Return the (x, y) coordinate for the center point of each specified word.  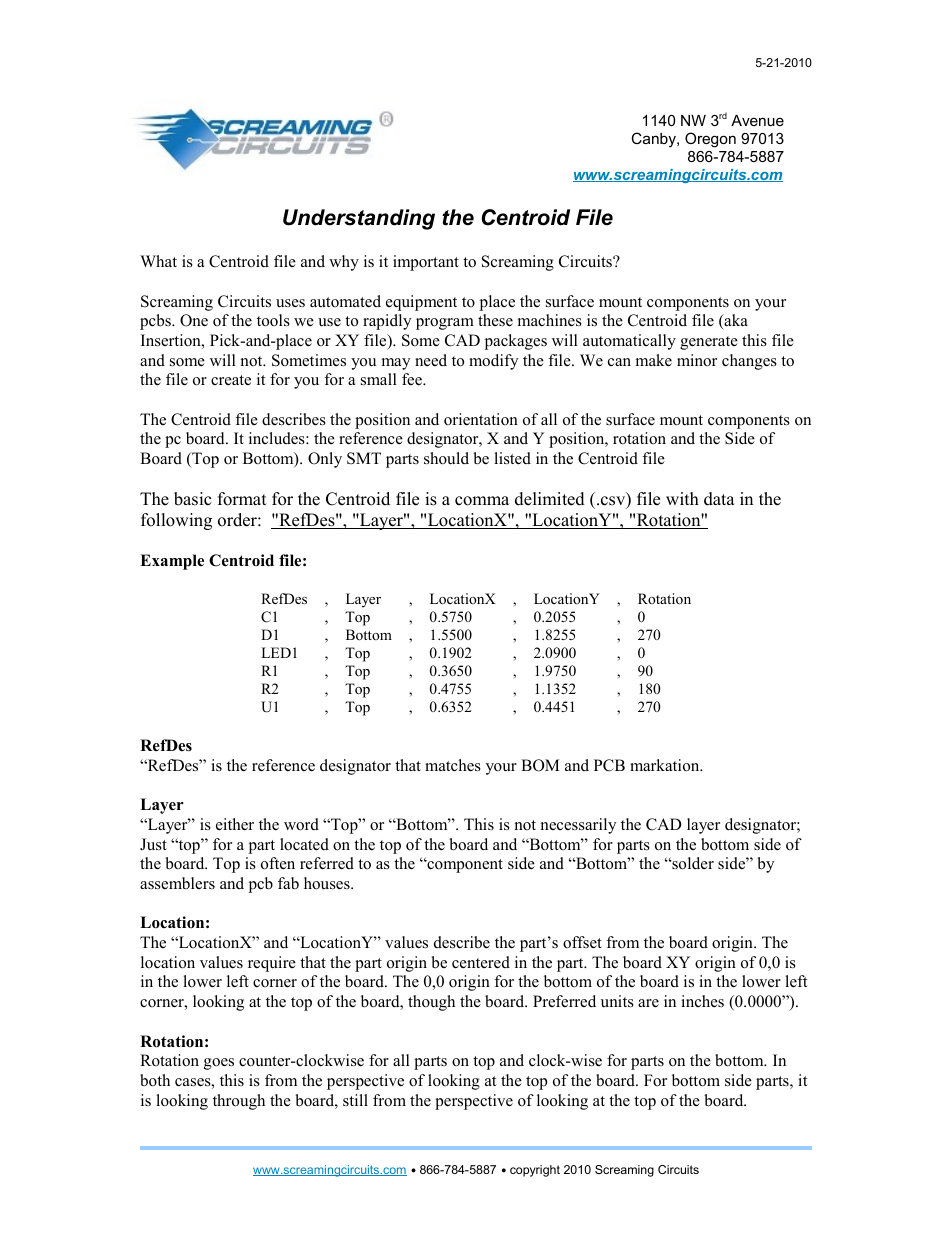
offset (582, 942)
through (239, 1102)
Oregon (710, 140)
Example (172, 562)
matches (453, 765)
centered (481, 962)
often (278, 863)
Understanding (359, 219)
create (231, 380)
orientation (481, 419)
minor (697, 360)
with (682, 498)
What (158, 261)
